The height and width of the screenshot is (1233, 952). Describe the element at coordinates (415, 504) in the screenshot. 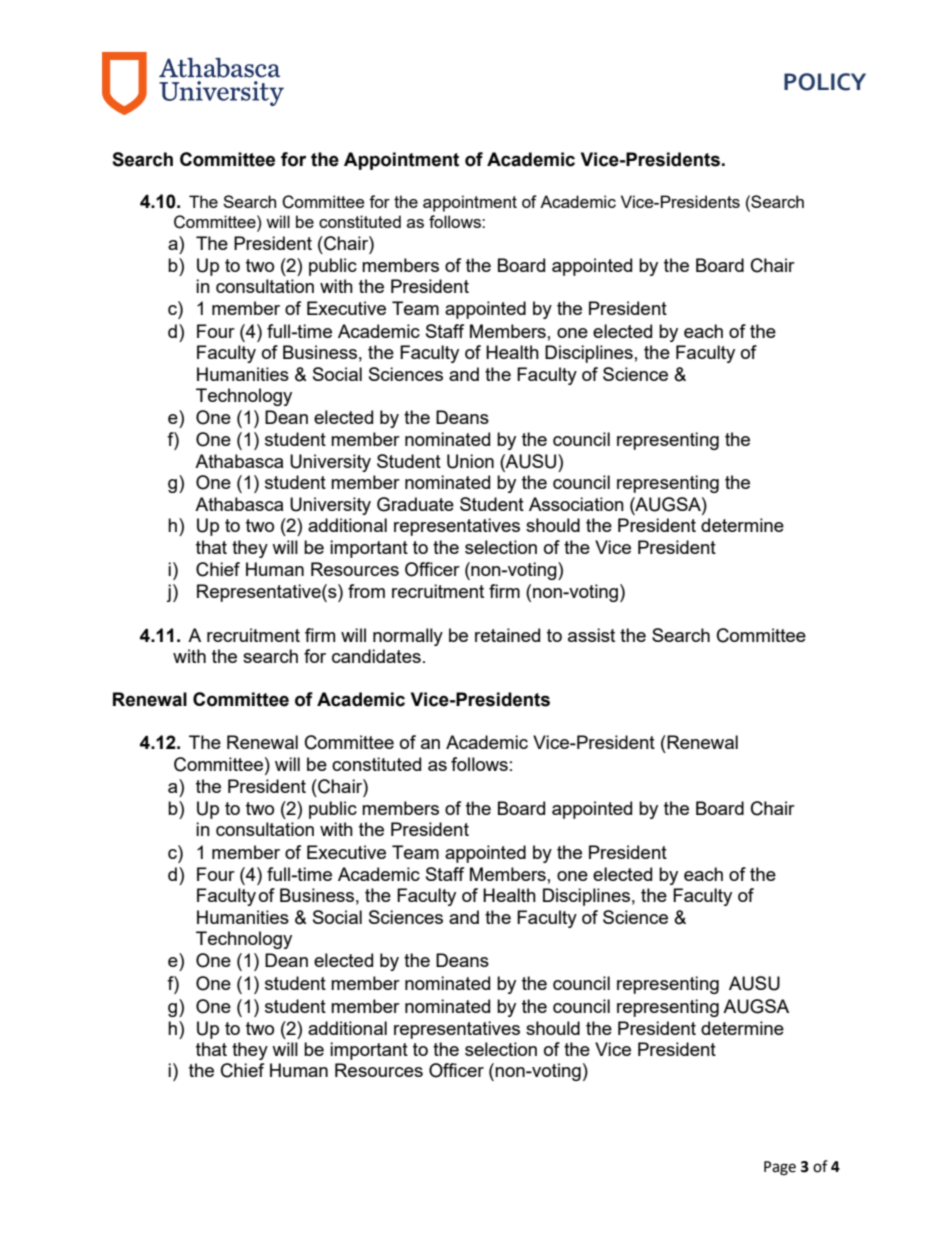

I see `Graduate` at that location.
